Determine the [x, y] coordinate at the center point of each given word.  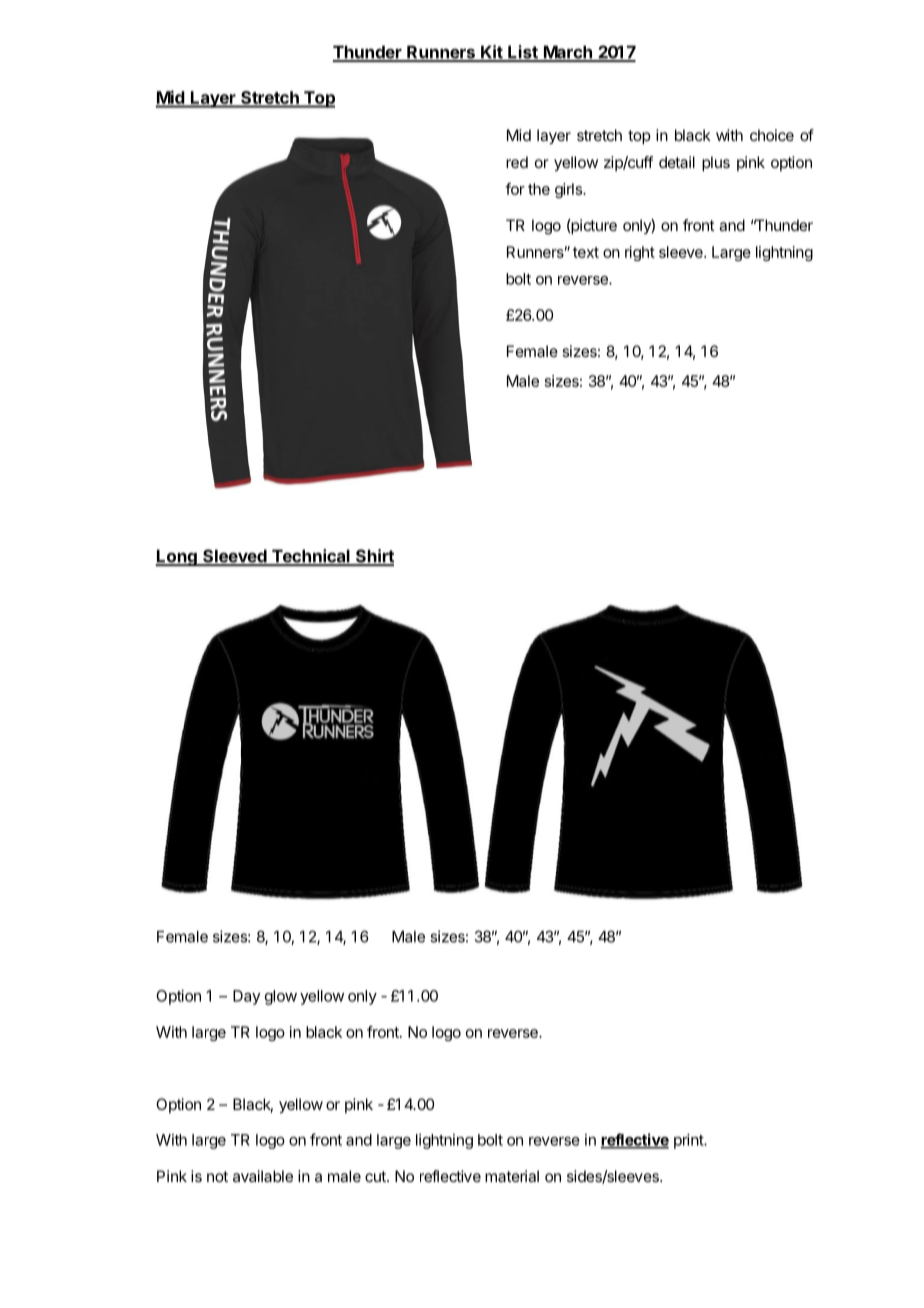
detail [677, 162]
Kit [492, 53]
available [263, 1176]
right [640, 253]
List [523, 53]
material [512, 1176]
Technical [310, 557]
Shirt [373, 557]
